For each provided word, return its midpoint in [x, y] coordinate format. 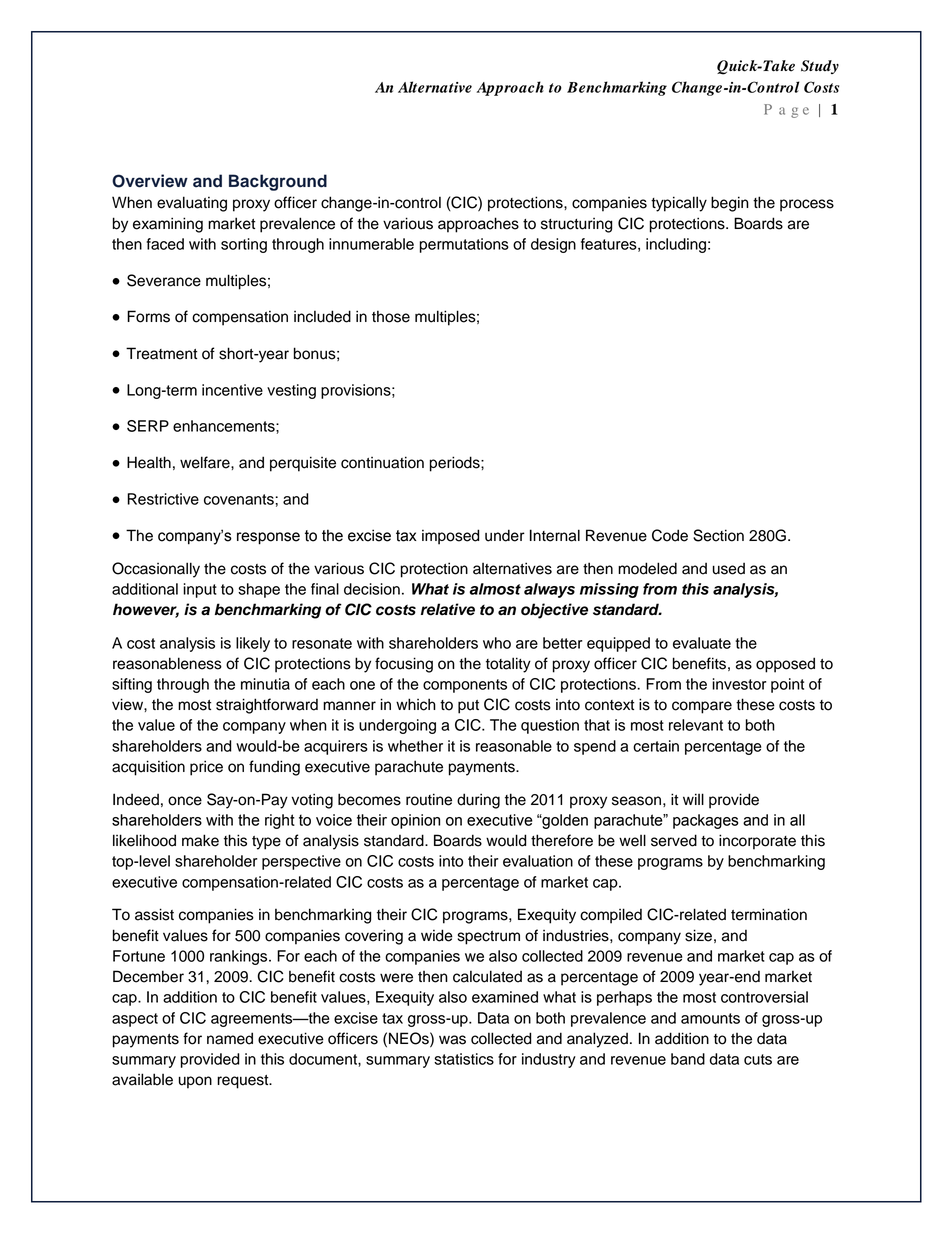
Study [820, 67]
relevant [696, 725]
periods [456, 464]
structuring [576, 225]
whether [415, 746]
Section [718, 535]
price [206, 768]
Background [278, 182]
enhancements [225, 426]
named [230, 1038]
